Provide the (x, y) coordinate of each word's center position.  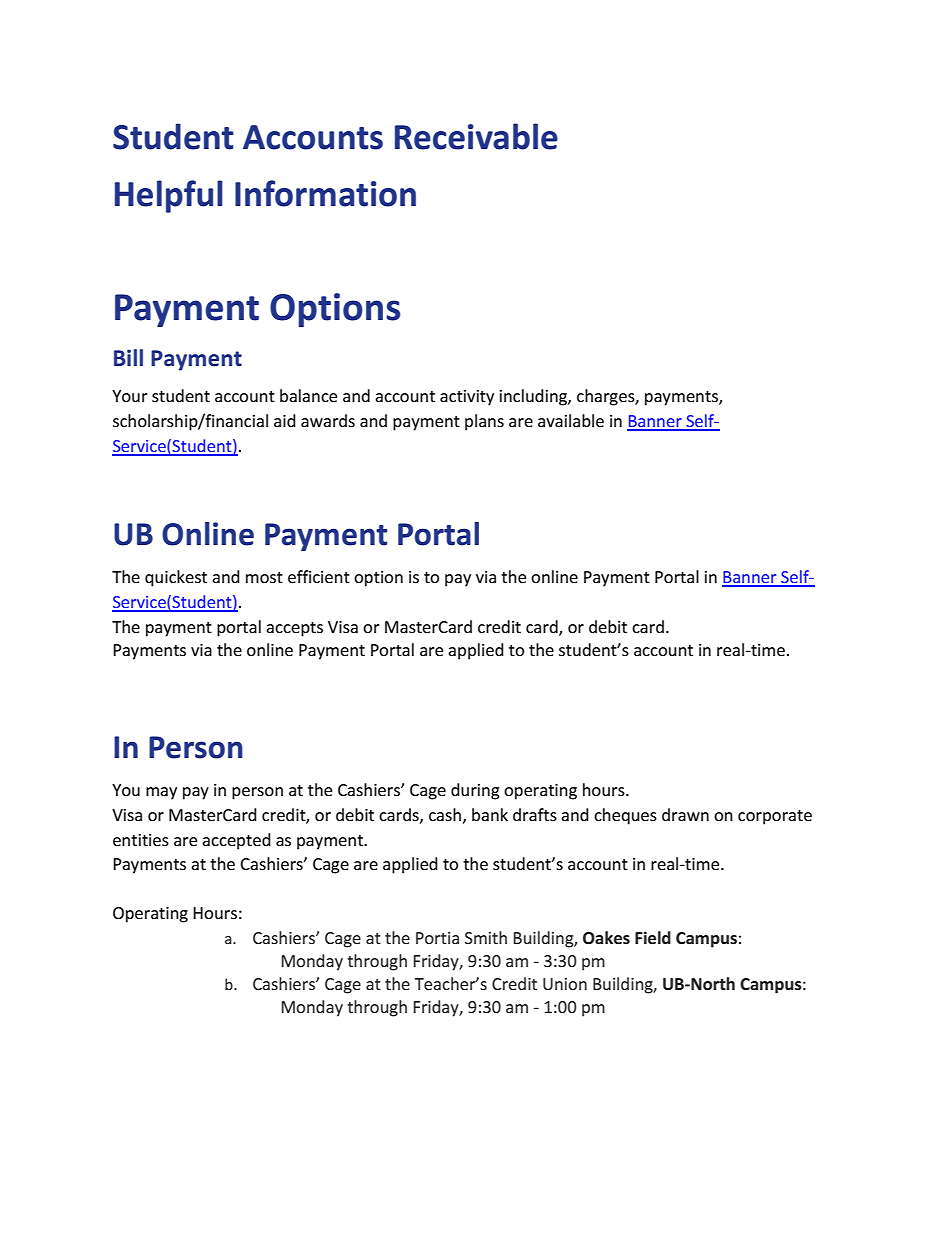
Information (325, 193)
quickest (176, 578)
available (571, 420)
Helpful (169, 196)
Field (653, 937)
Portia (437, 938)
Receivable (476, 136)
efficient (319, 576)
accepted (236, 841)
